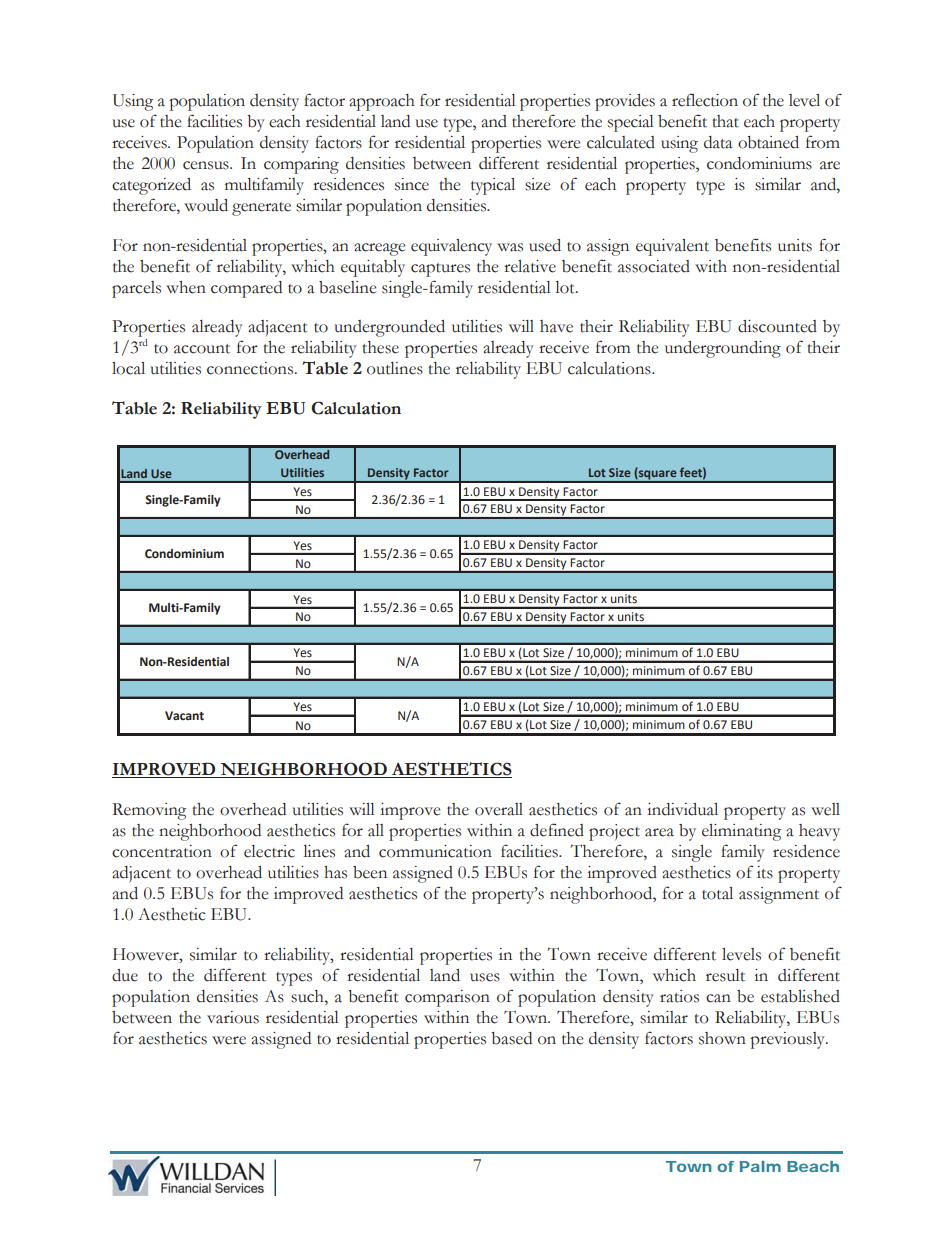 The image size is (952, 1233). What do you see at coordinates (233, 1017) in the document?
I see `various` at bounding box center [233, 1017].
